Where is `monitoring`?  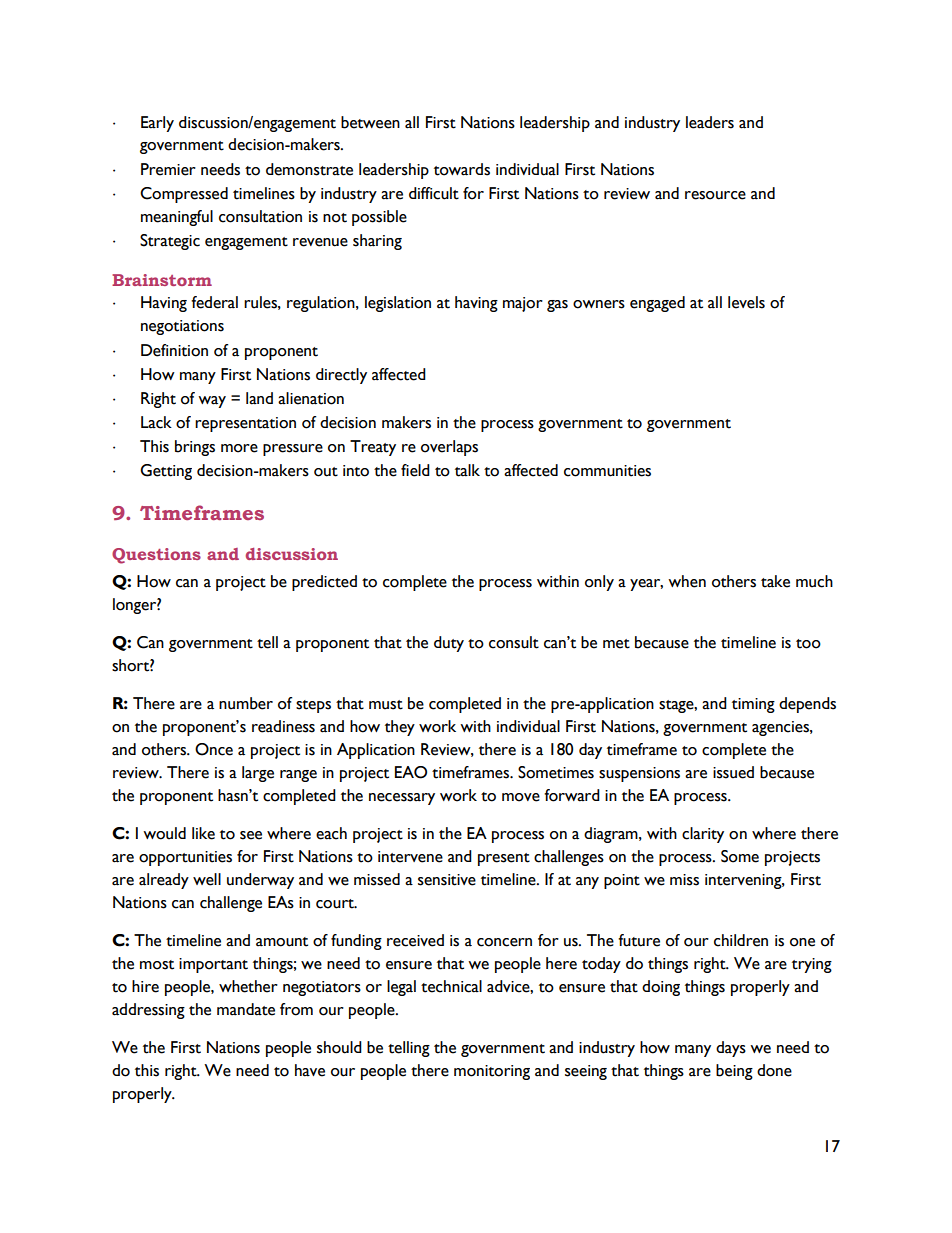
monitoring is located at coordinates (492, 1072).
